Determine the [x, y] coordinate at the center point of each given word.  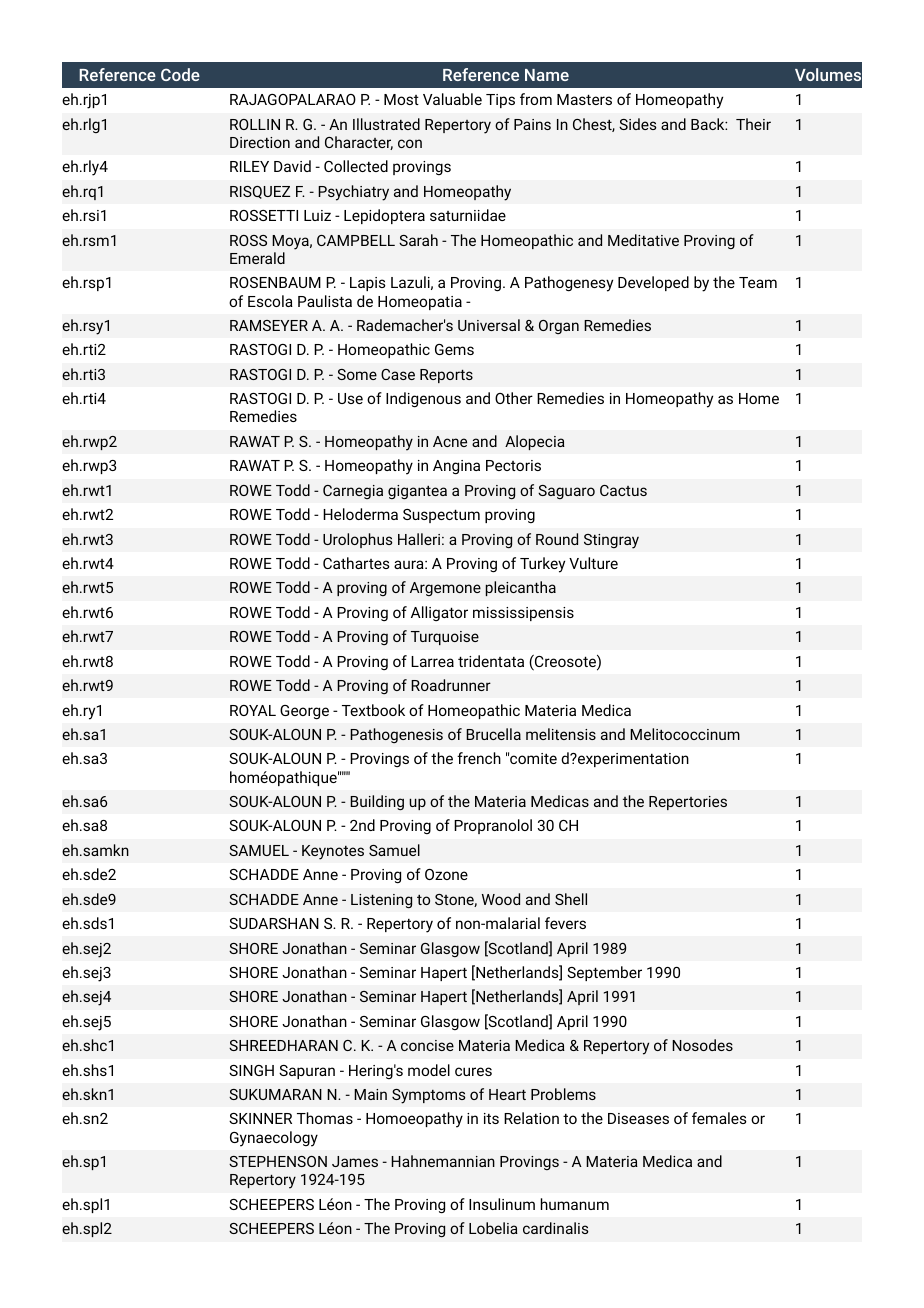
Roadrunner [451, 685]
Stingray [611, 541]
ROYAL [253, 710]
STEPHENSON [278, 1161]
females [719, 1118]
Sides [638, 124]
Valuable [452, 99]
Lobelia [493, 1228]
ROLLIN [255, 124]
